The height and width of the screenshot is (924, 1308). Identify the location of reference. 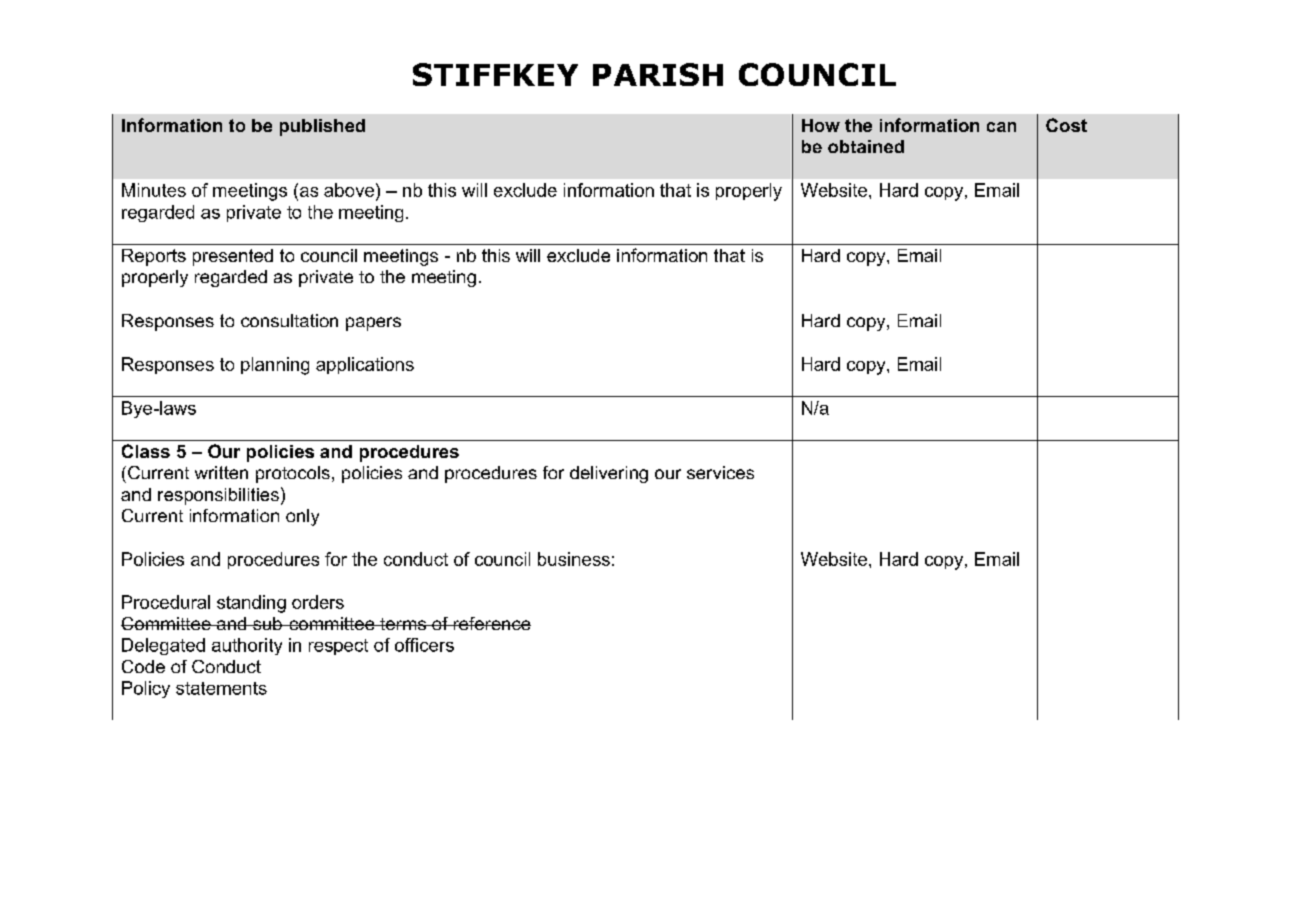
(491, 623).
